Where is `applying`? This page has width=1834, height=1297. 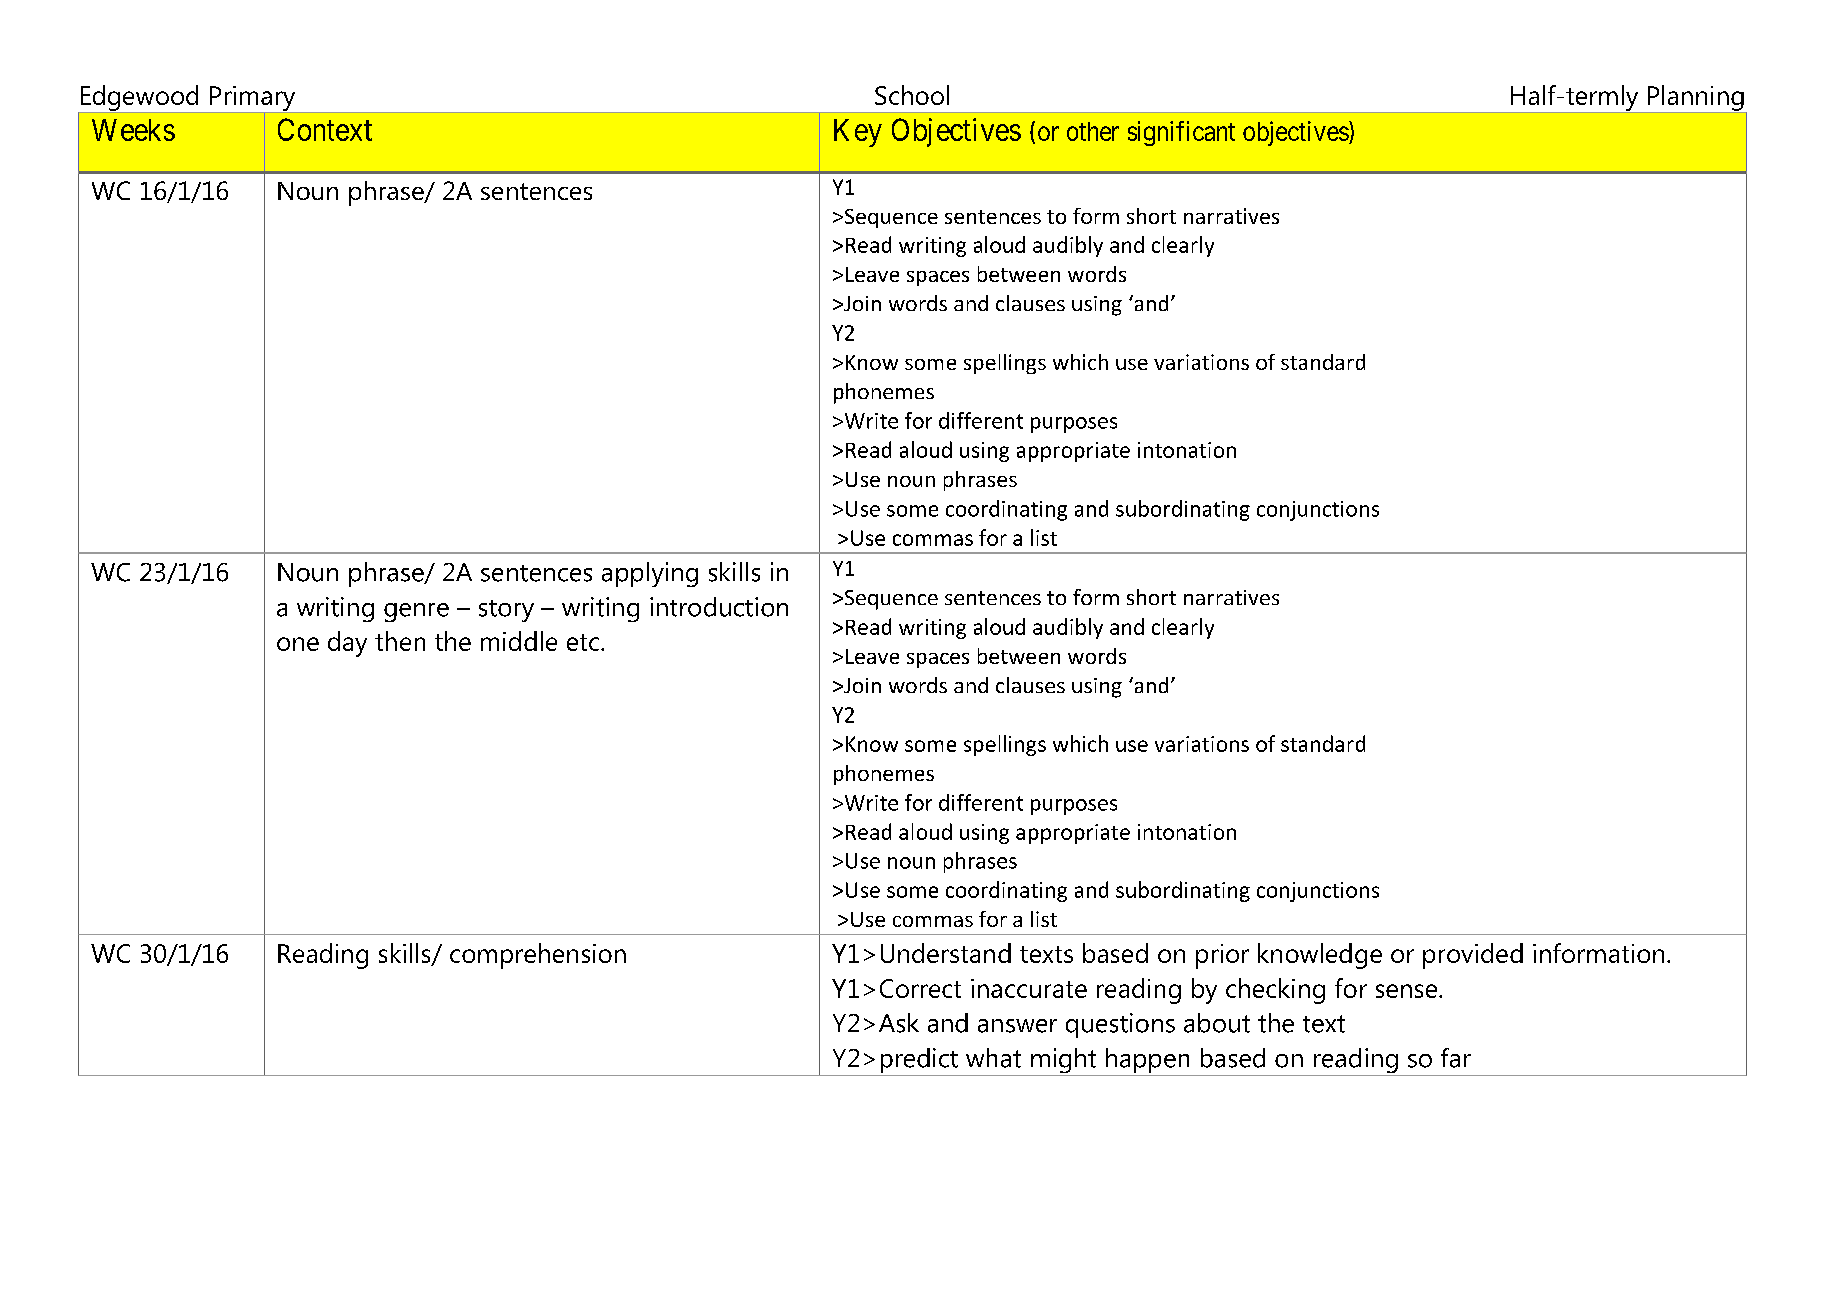 applying is located at coordinates (650, 574).
